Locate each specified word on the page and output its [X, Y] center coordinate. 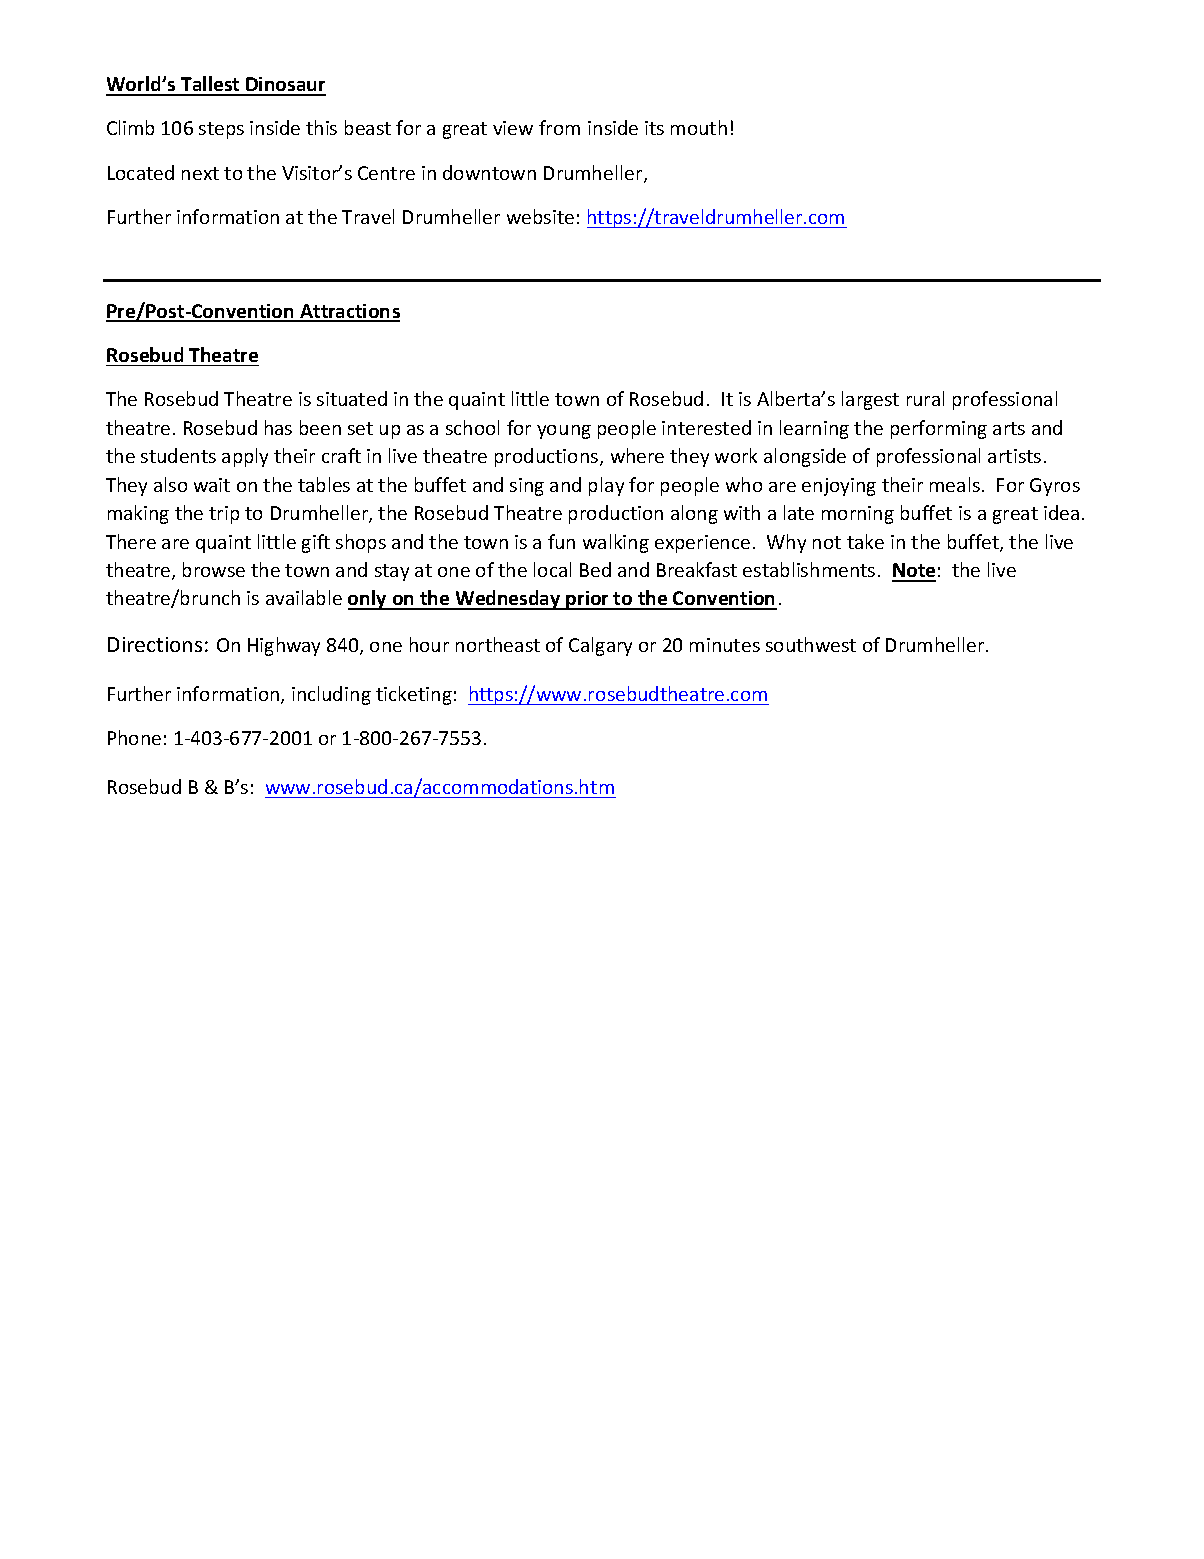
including [331, 695]
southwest [811, 644]
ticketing [414, 695]
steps [221, 130]
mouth [699, 127]
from [559, 127]
